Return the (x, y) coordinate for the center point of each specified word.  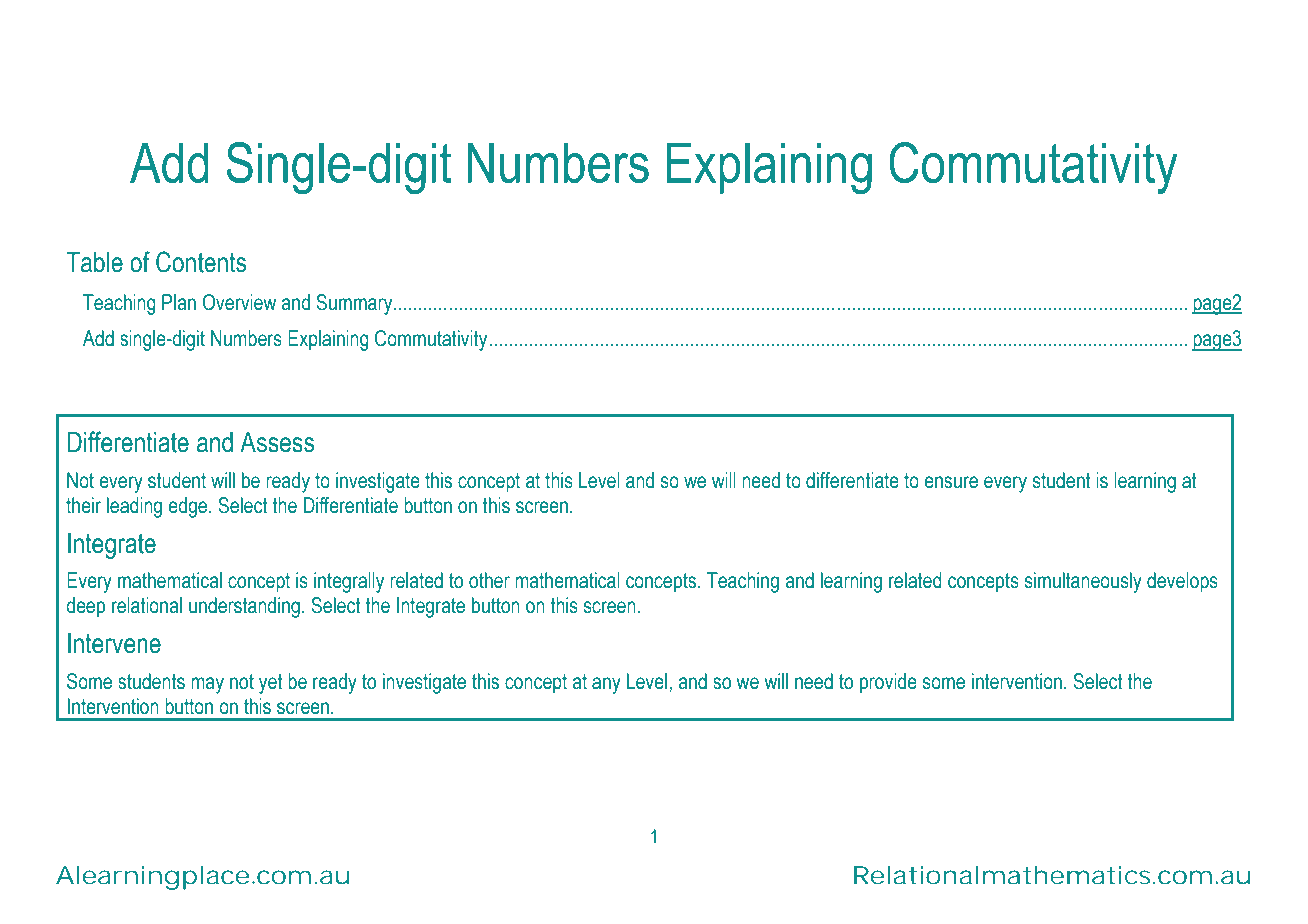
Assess (277, 442)
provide (888, 683)
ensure (951, 482)
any (606, 685)
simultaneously (1083, 582)
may (207, 685)
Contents (201, 262)
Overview (239, 302)
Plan (179, 302)
